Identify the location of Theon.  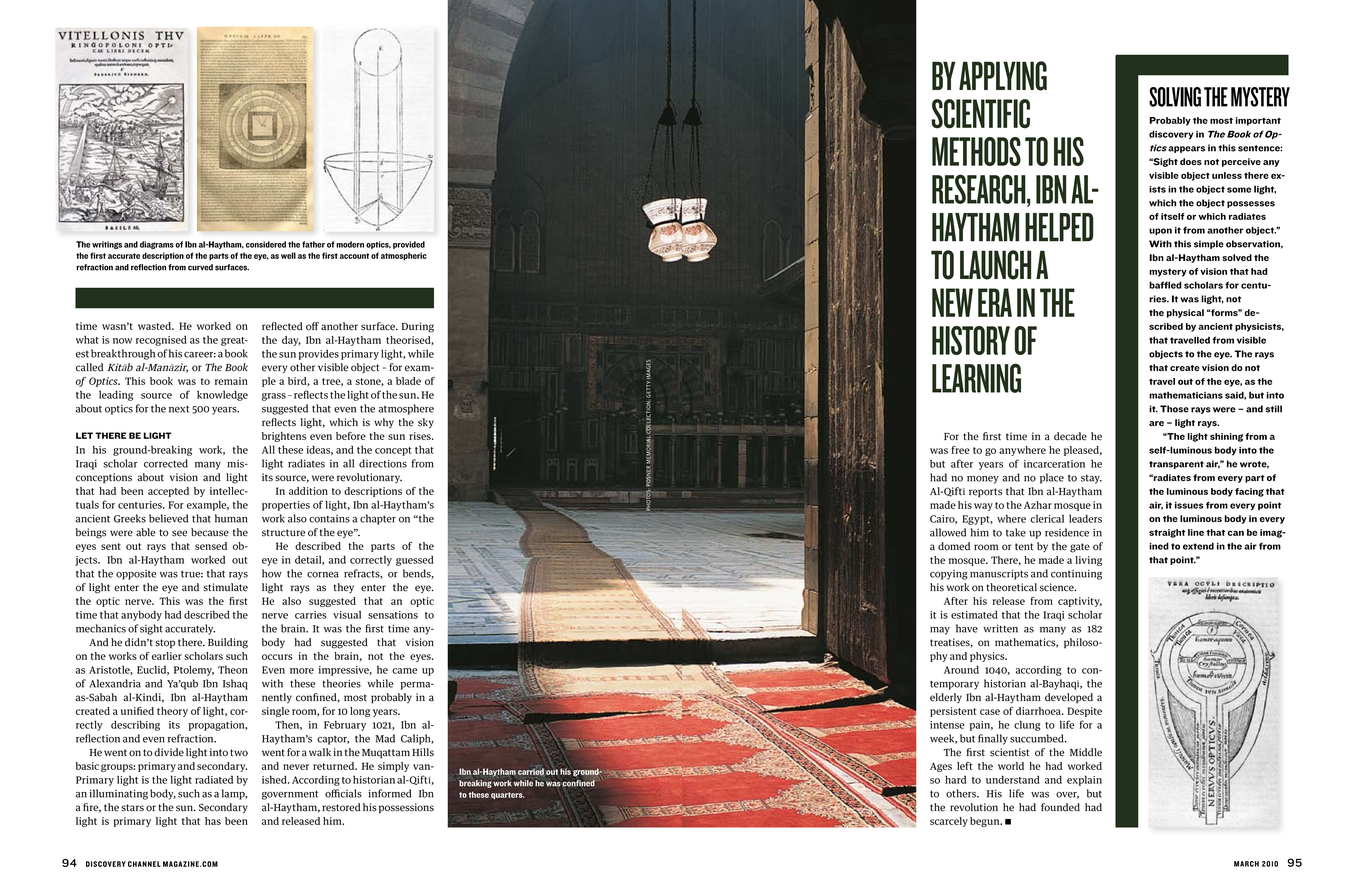
(233, 669).
